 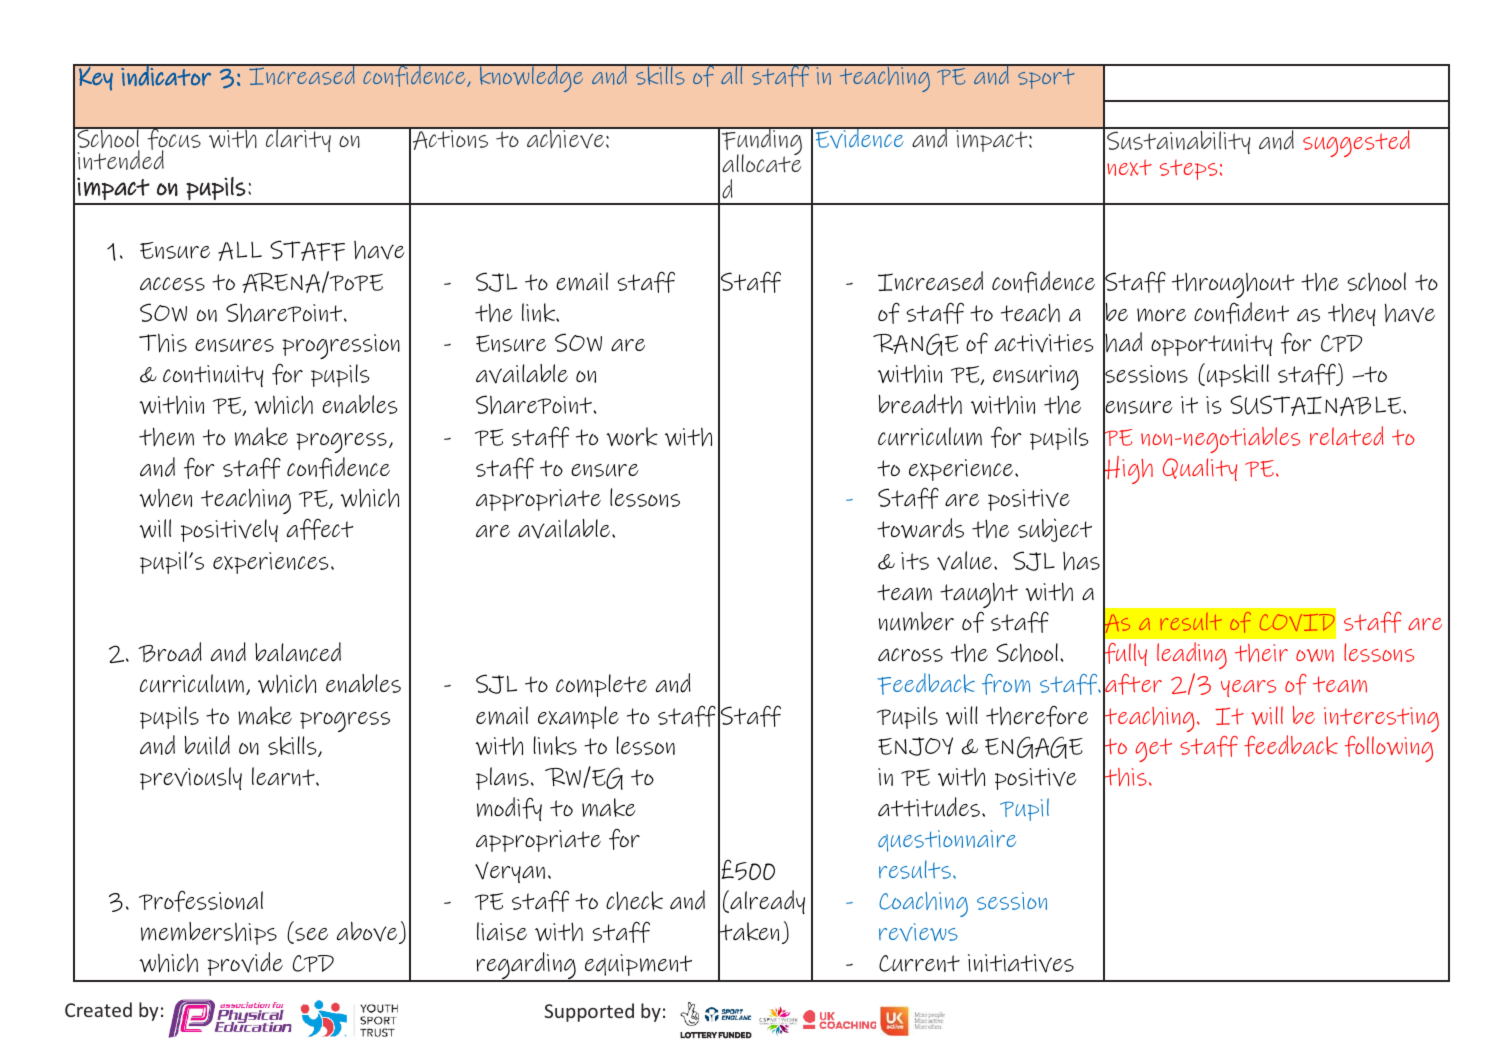 What do you see at coordinates (1261, 653) in the document?
I see `their` at bounding box center [1261, 653].
